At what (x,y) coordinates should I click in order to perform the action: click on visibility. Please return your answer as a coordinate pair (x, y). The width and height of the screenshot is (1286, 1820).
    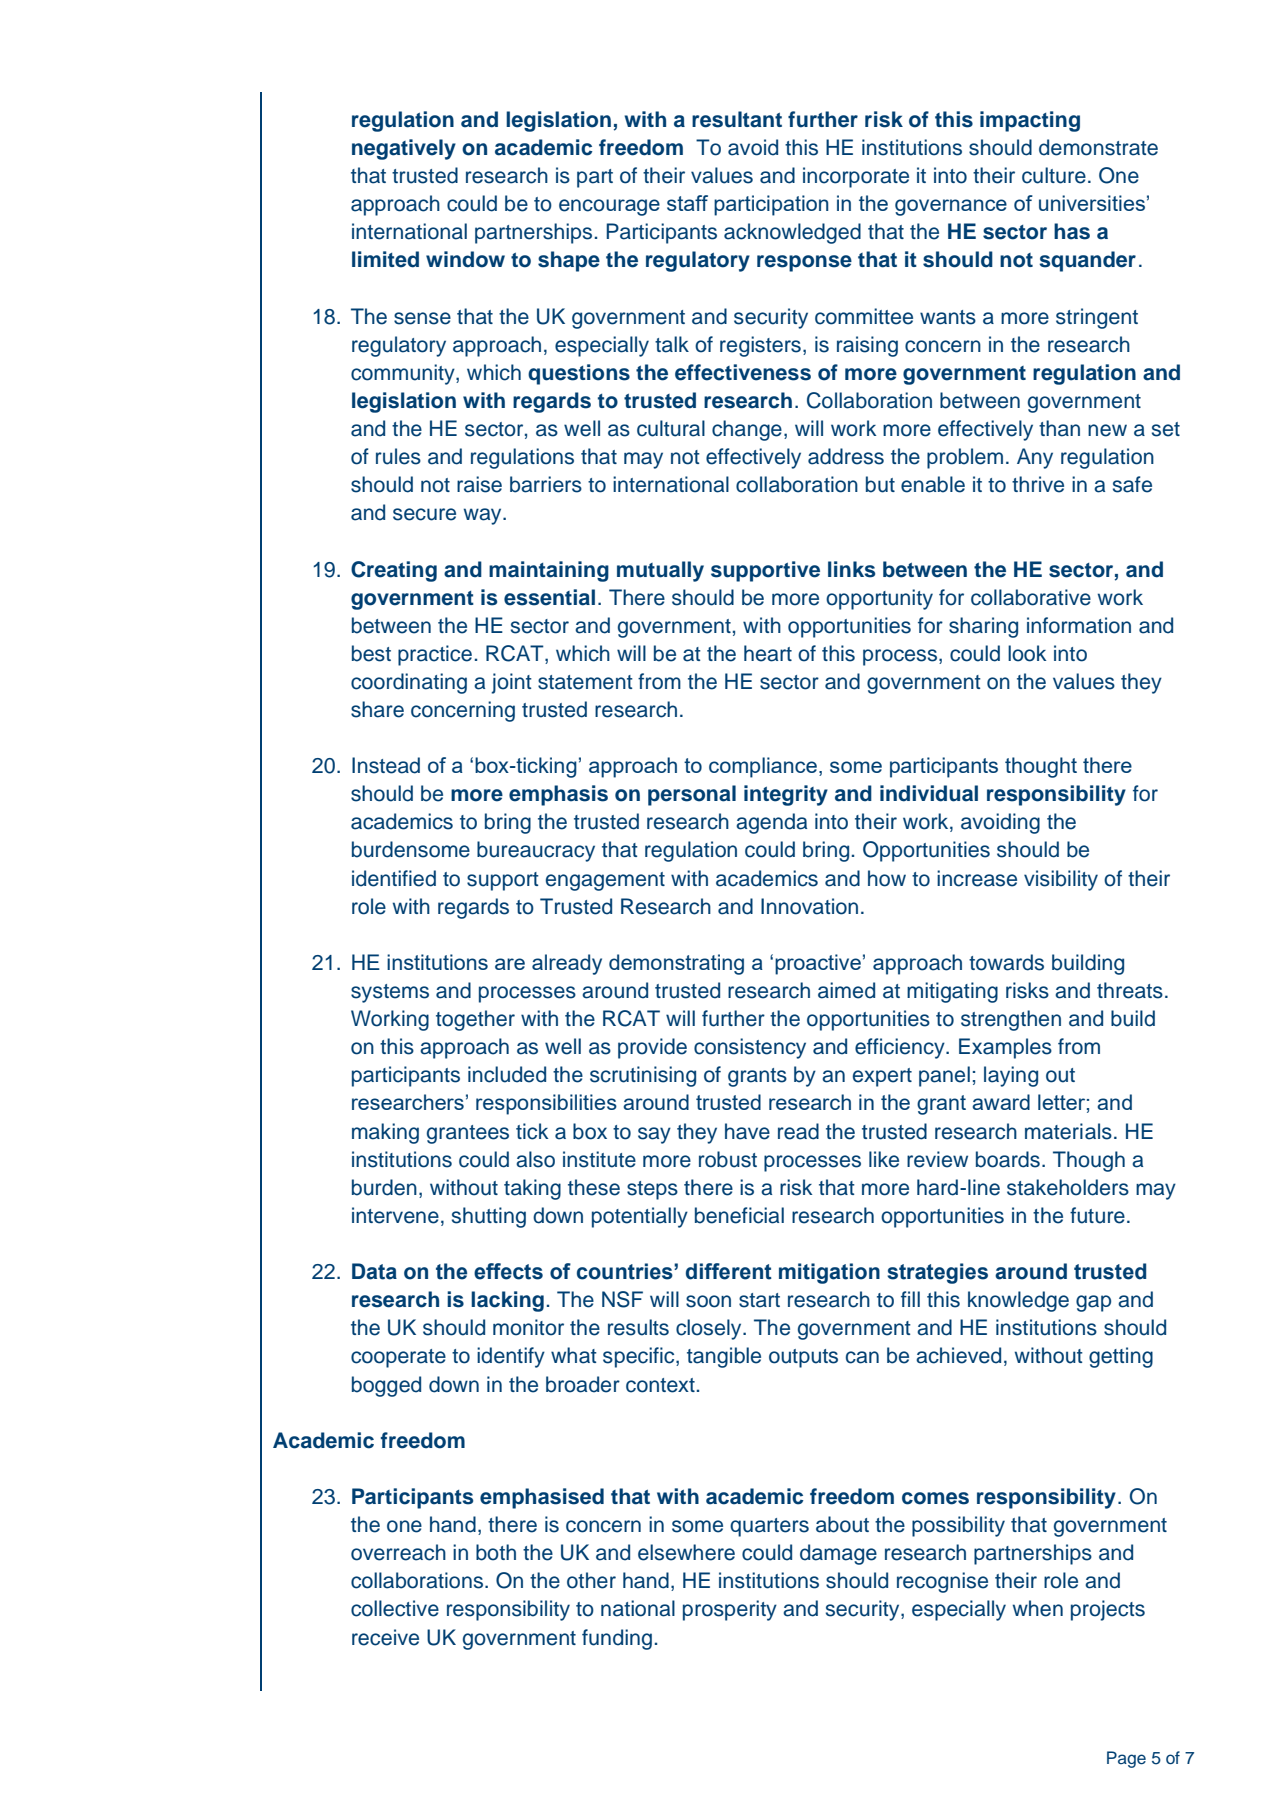
    Looking at the image, I should click on (1061, 880).
